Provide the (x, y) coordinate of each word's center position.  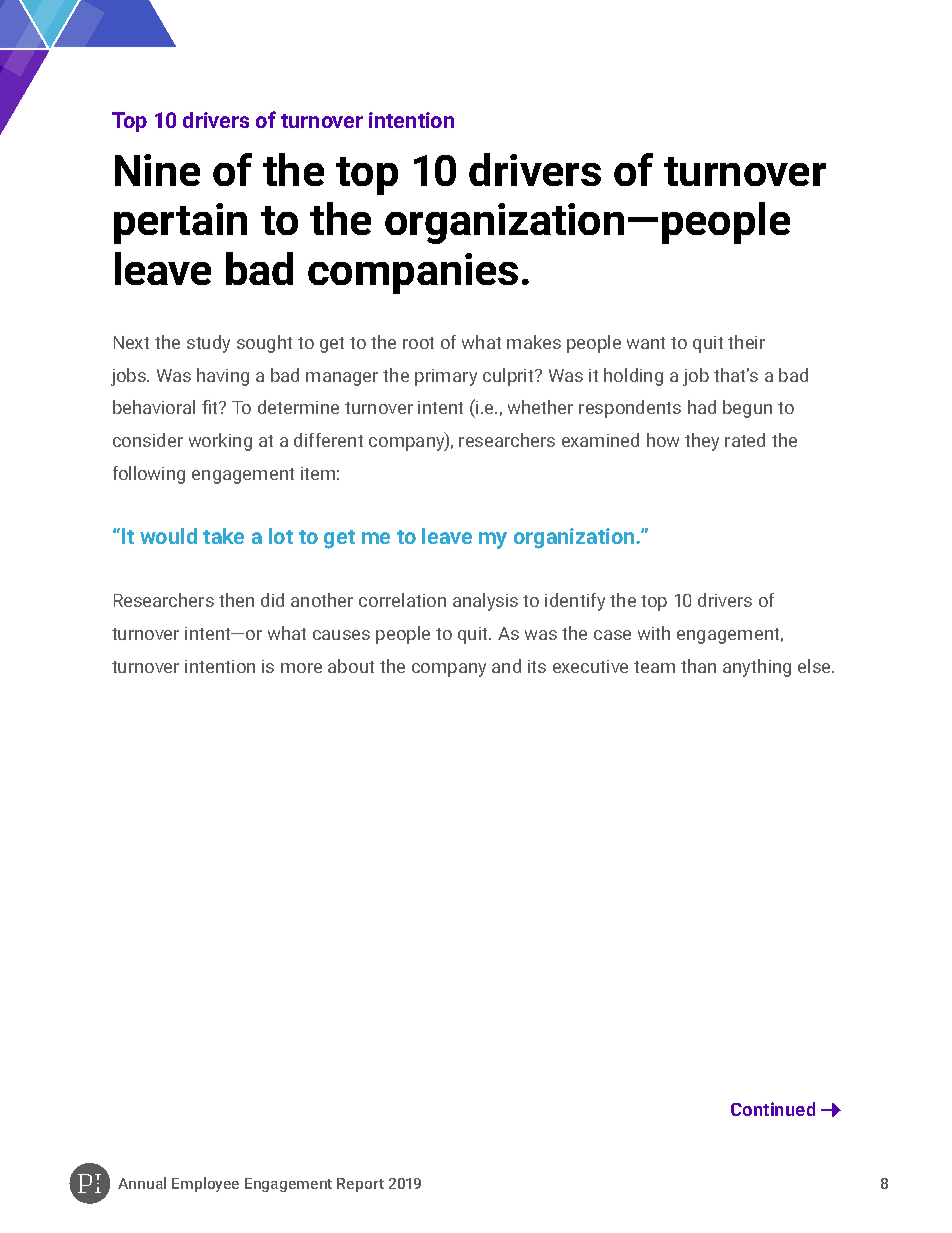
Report (360, 1185)
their (746, 342)
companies (413, 273)
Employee (205, 1184)
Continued (773, 1109)
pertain (180, 223)
